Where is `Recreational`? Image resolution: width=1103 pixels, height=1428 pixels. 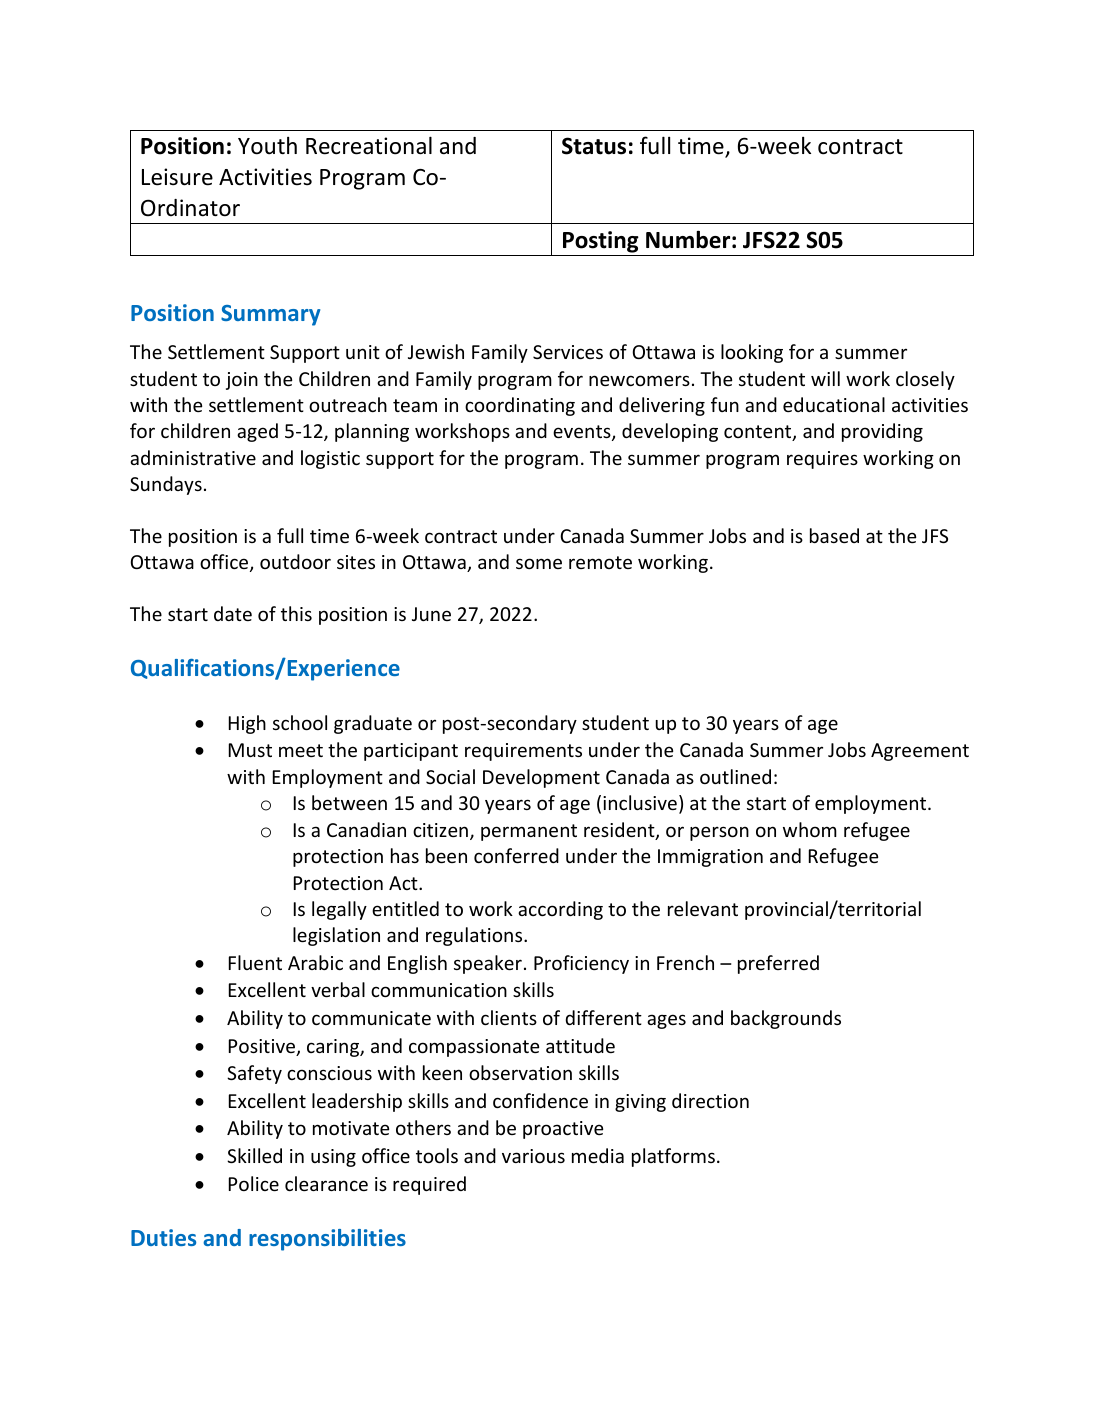
Recreational is located at coordinates (369, 145).
